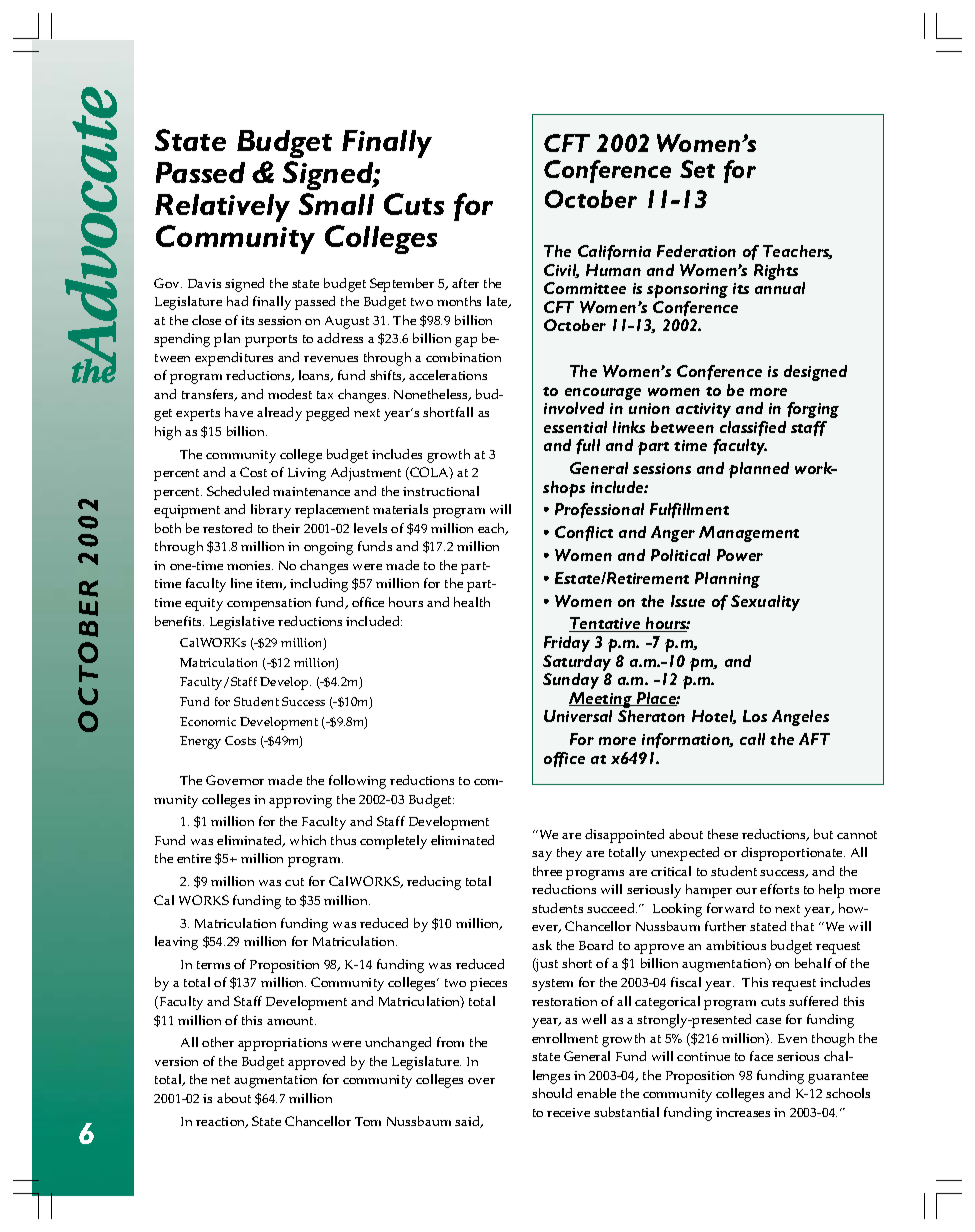 The height and width of the screenshot is (1232, 975). Describe the element at coordinates (697, 169) in the screenshot. I see `Set` at that location.
